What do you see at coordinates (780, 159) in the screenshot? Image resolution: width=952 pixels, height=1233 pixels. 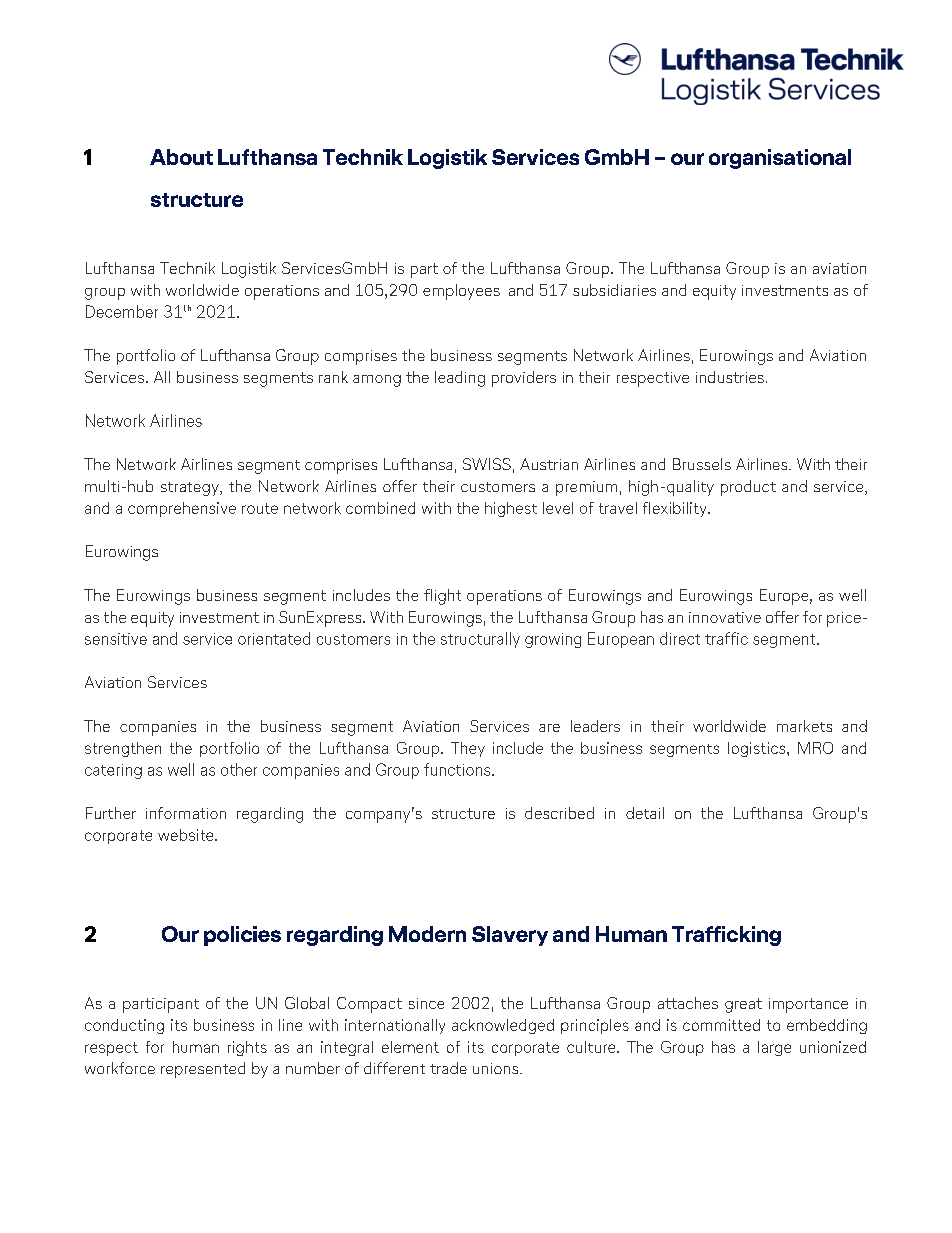 I see `organisational` at bounding box center [780, 159].
